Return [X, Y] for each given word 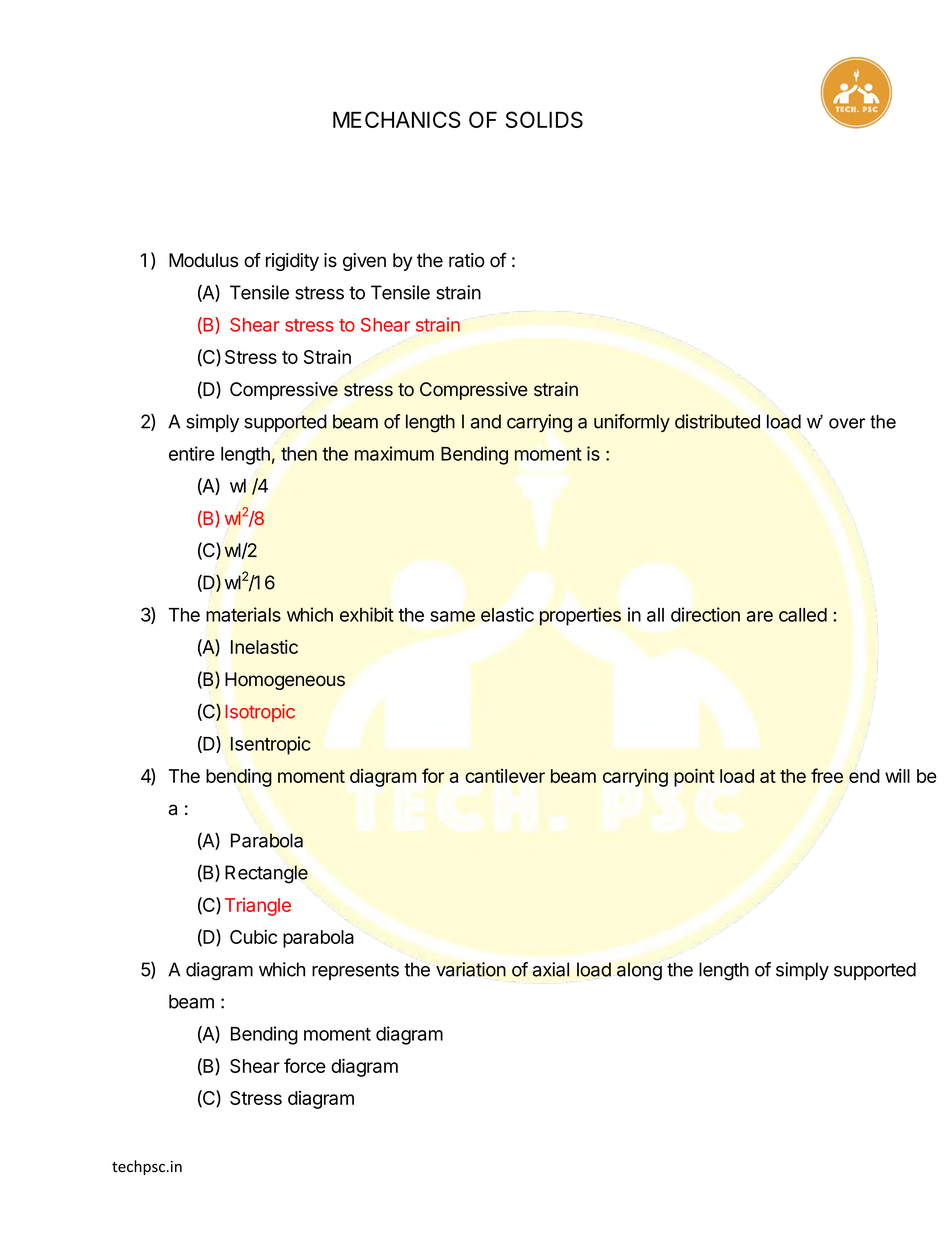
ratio [467, 260]
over [847, 423]
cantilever [505, 776]
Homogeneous [285, 681]
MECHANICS [397, 119]
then [299, 454]
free [827, 775]
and [486, 421]
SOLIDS [544, 119]
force [305, 1065]
